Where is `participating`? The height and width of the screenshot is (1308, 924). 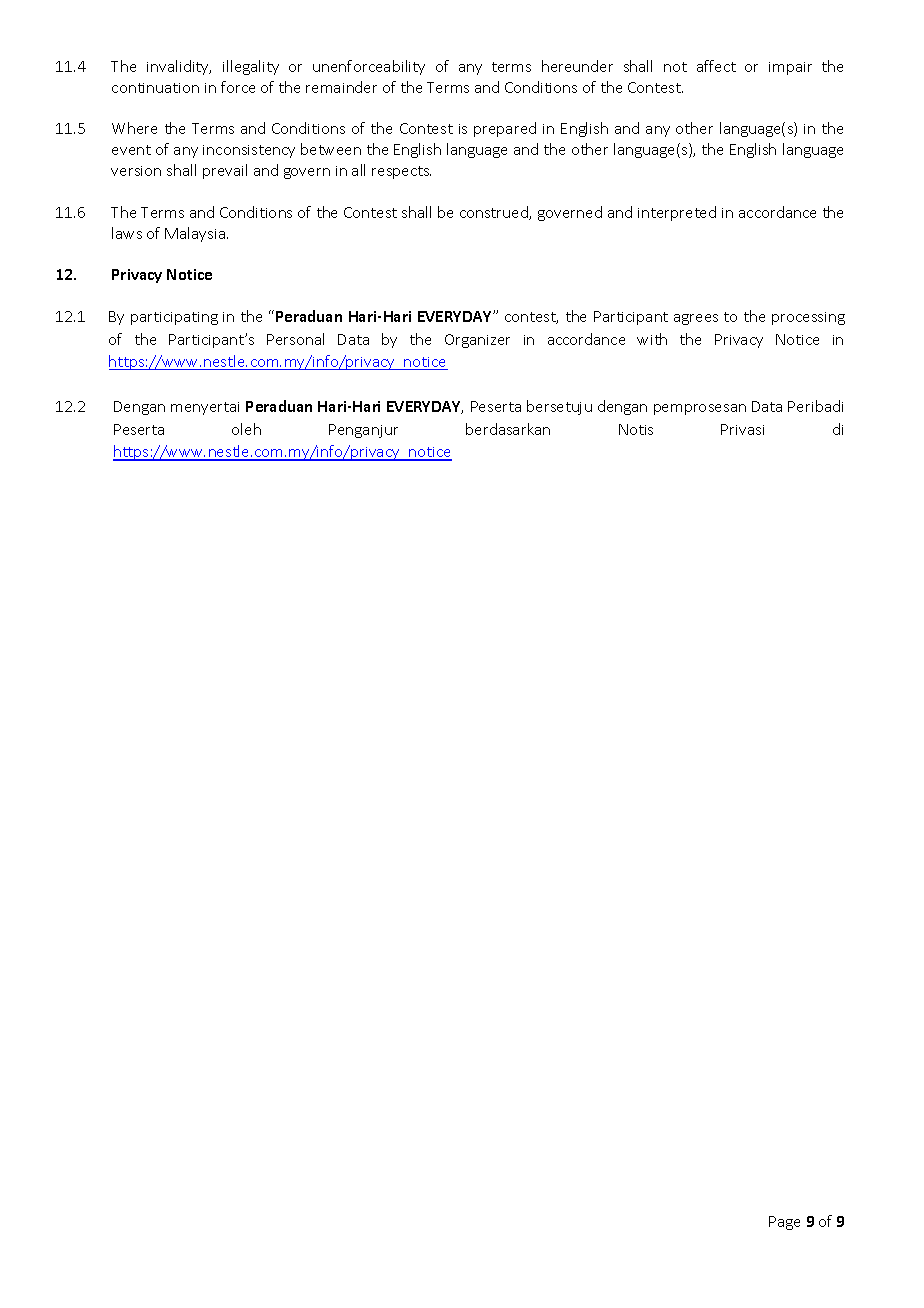
participating is located at coordinates (174, 318).
